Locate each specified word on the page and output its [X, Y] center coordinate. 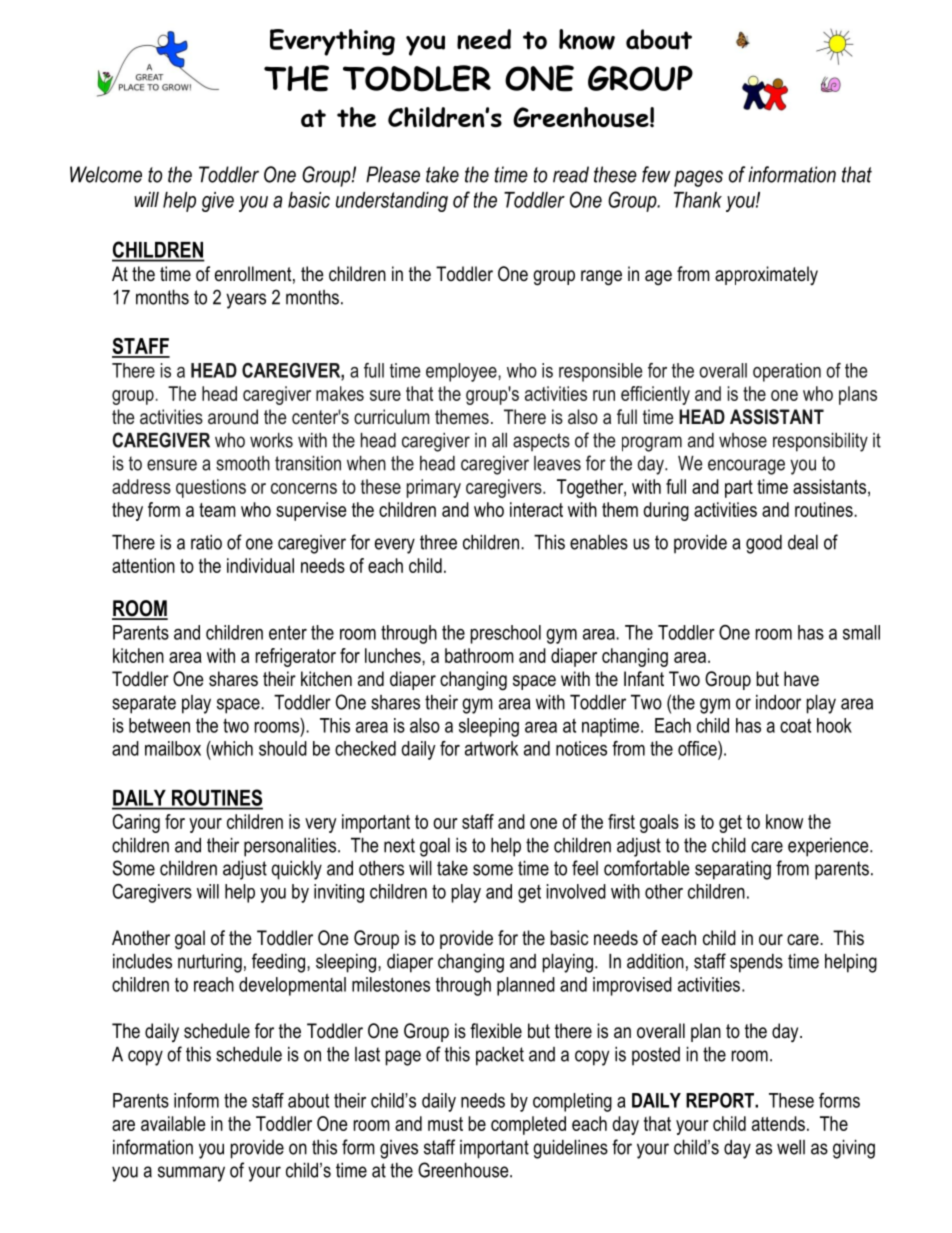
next [399, 845]
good [764, 544]
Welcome [106, 174]
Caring [136, 823]
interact [536, 509]
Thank [698, 200]
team [217, 510]
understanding [392, 202]
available [173, 1123]
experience [829, 847]
